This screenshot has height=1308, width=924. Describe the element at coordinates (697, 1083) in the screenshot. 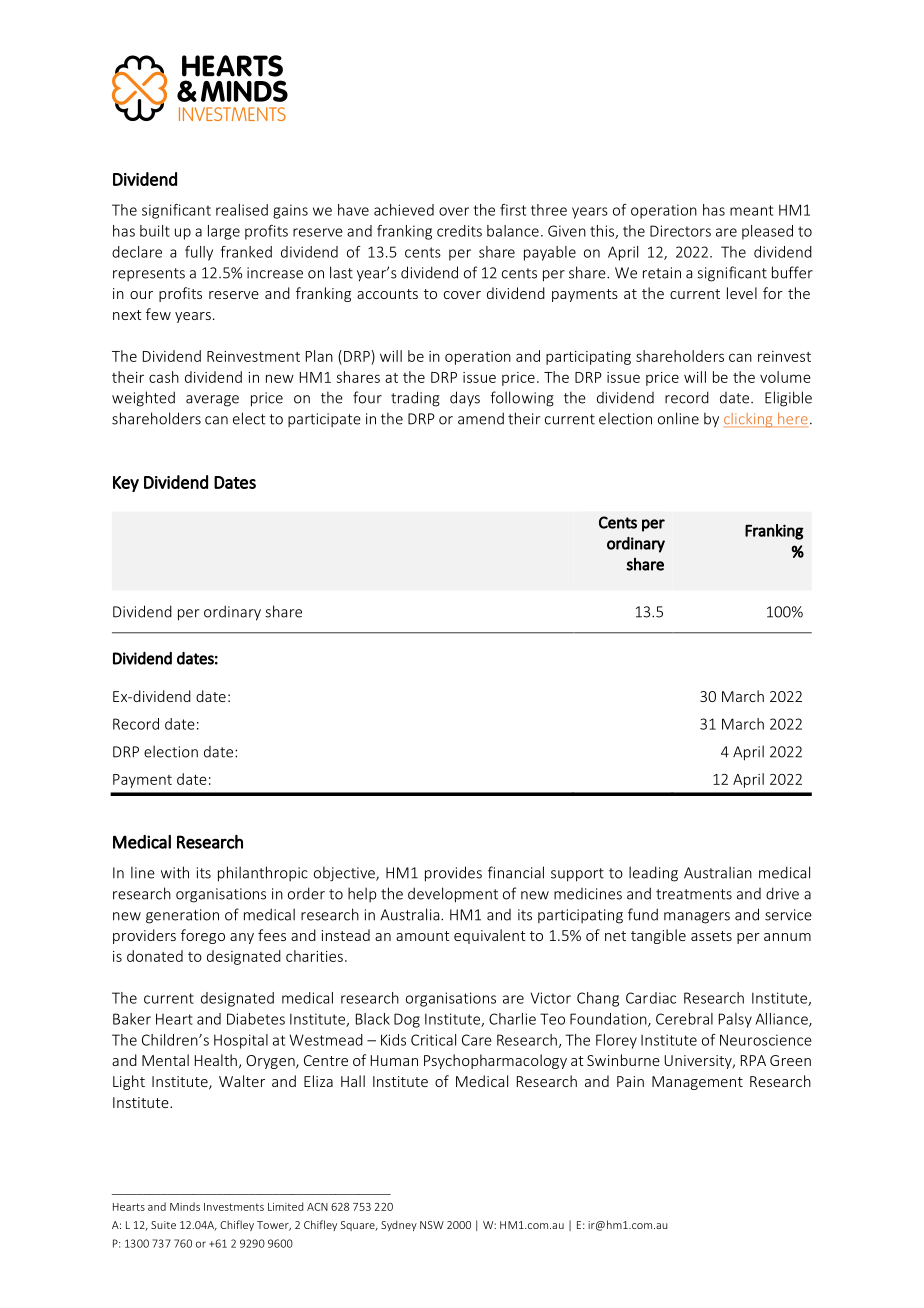

I see `Management` at that location.
